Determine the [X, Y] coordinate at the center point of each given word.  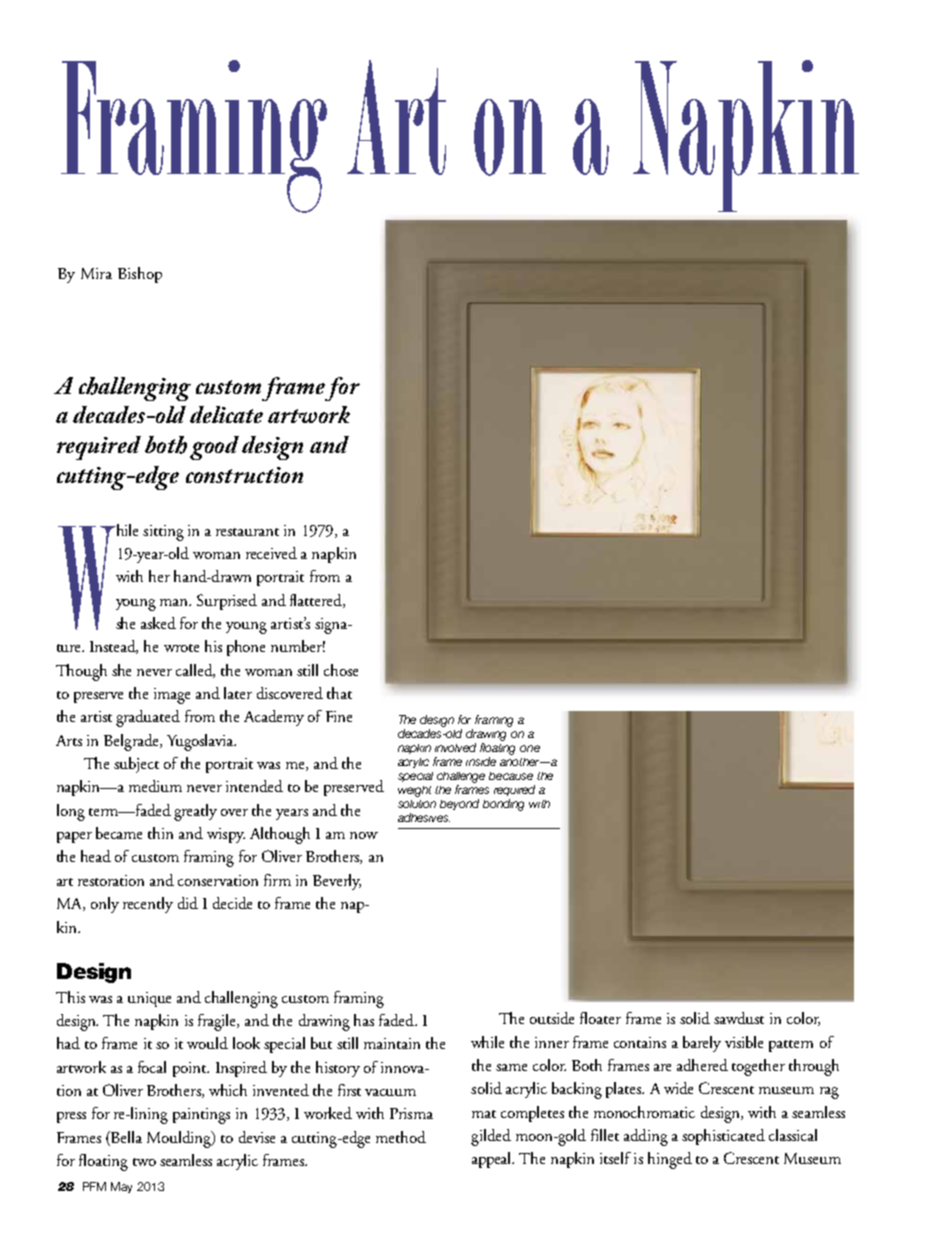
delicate [226, 414]
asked [158, 623]
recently [148, 905]
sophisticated [723, 1137]
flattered [317, 601]
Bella [125, 1137]
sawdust [739, 1018]
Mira [96, 273]
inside [481, 761]
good [214, 448]
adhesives [424, 817]
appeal [493, 1160]
